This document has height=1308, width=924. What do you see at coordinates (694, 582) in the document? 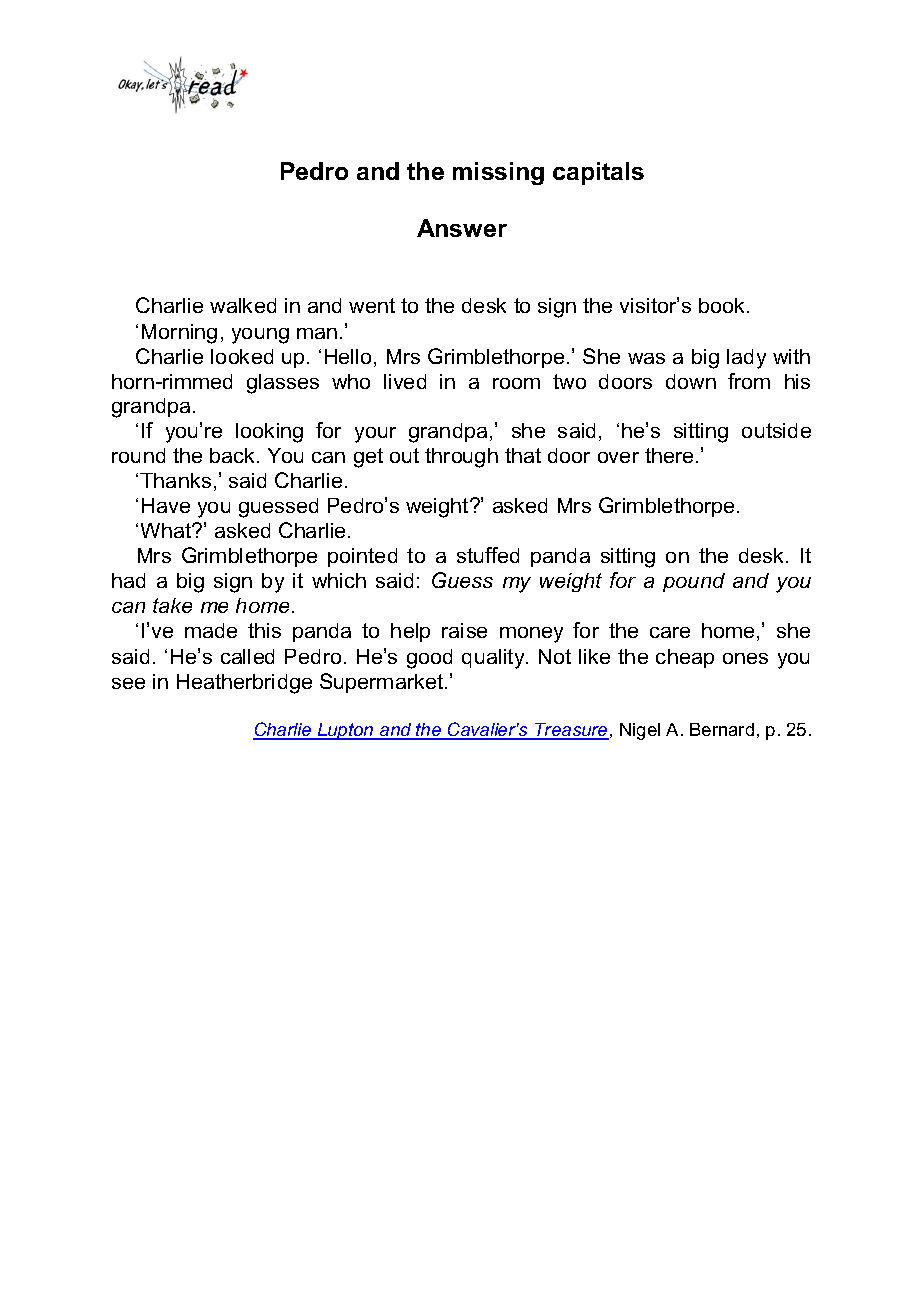
I see `pound` at bounding box center [694, 582].
